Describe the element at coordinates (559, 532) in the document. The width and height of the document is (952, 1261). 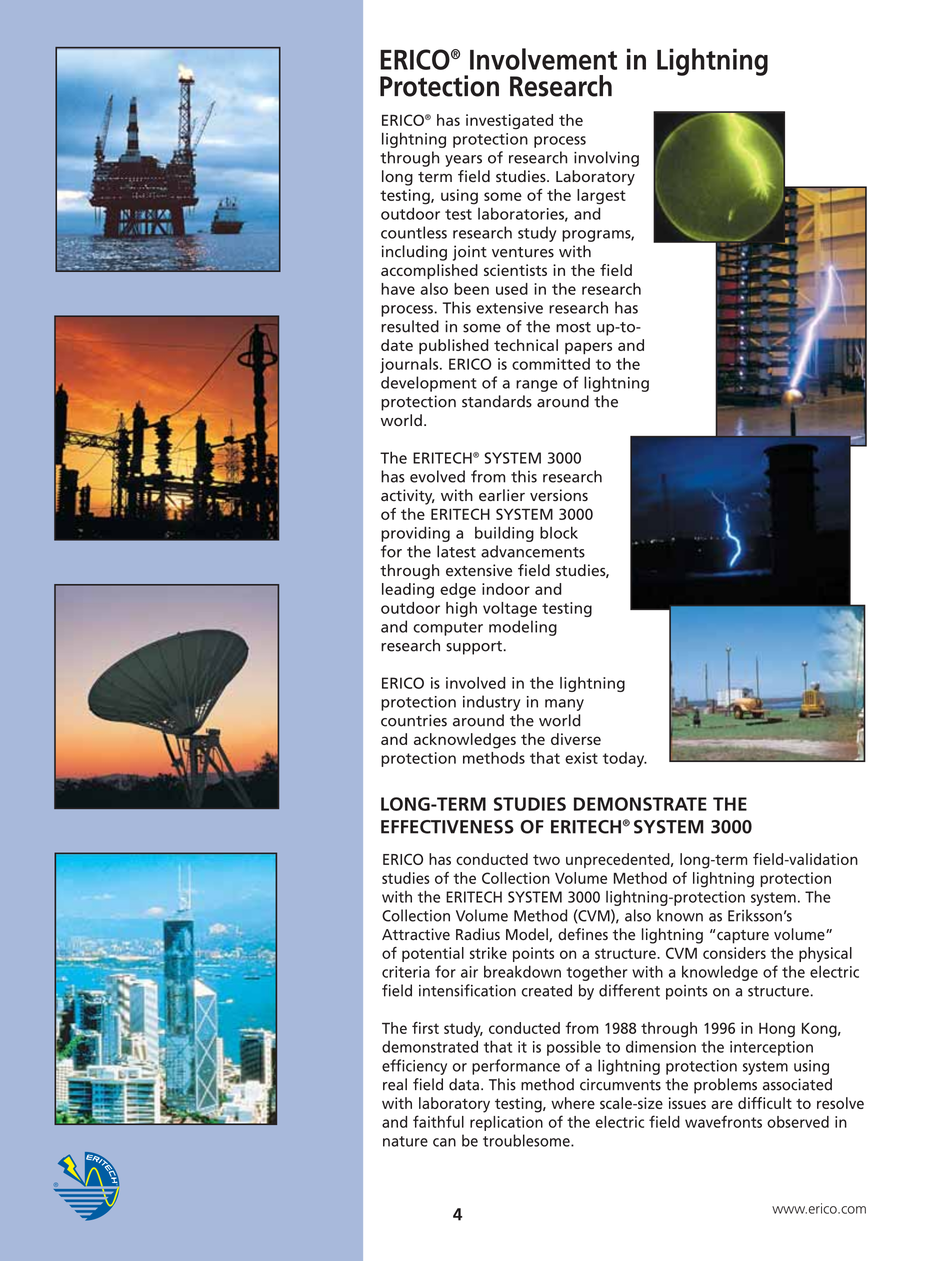
I see `block` at that location.
